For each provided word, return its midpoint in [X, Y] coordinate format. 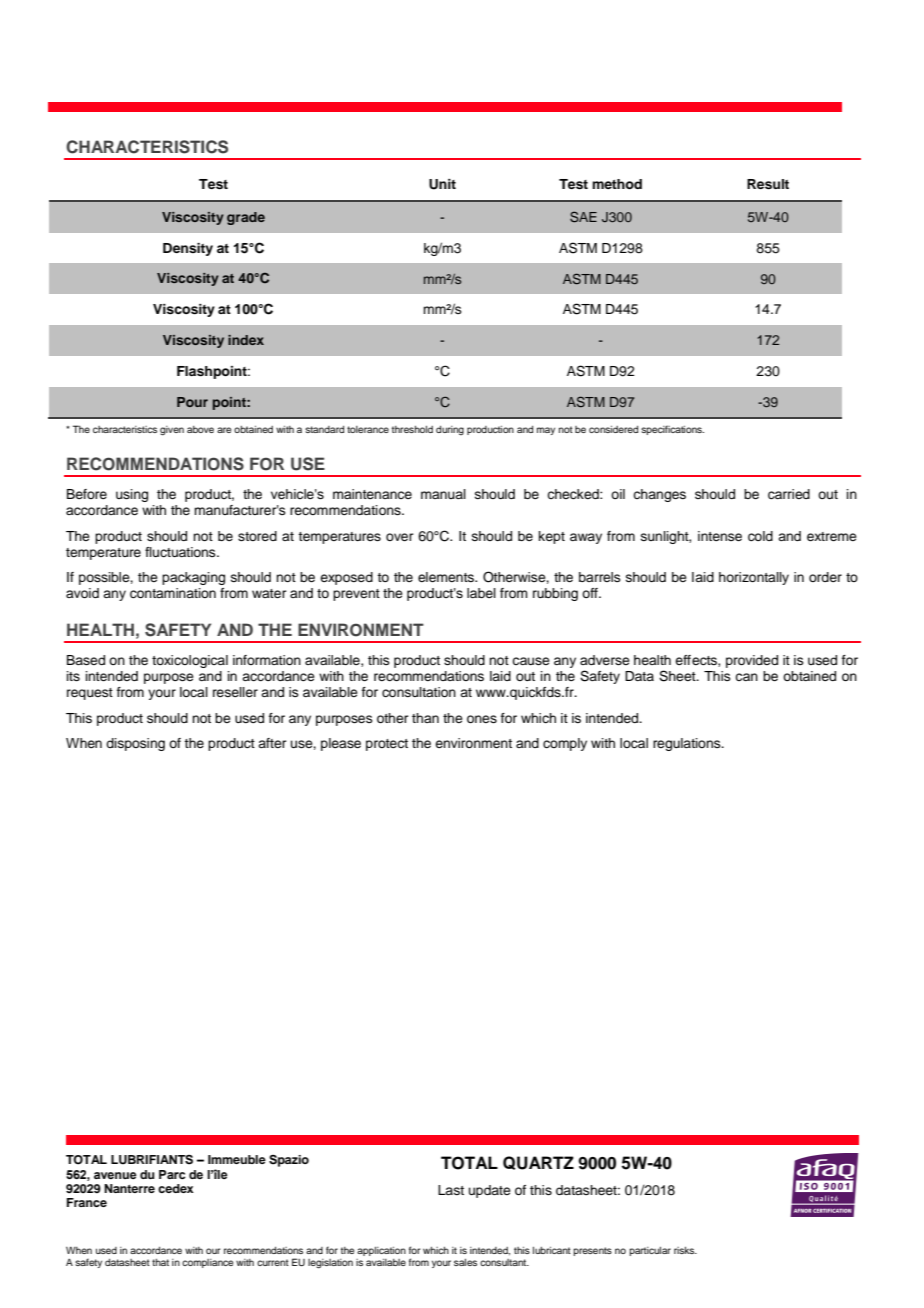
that [160, 1262]
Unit [442, 184]
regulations [688, 744]
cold [760, 536]
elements [447, 577]
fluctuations [181, 552]
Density [188, 249]
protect [387, 745]
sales [465, 1262]
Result [768, 184]
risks [685, 1250]
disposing [135, 744]
